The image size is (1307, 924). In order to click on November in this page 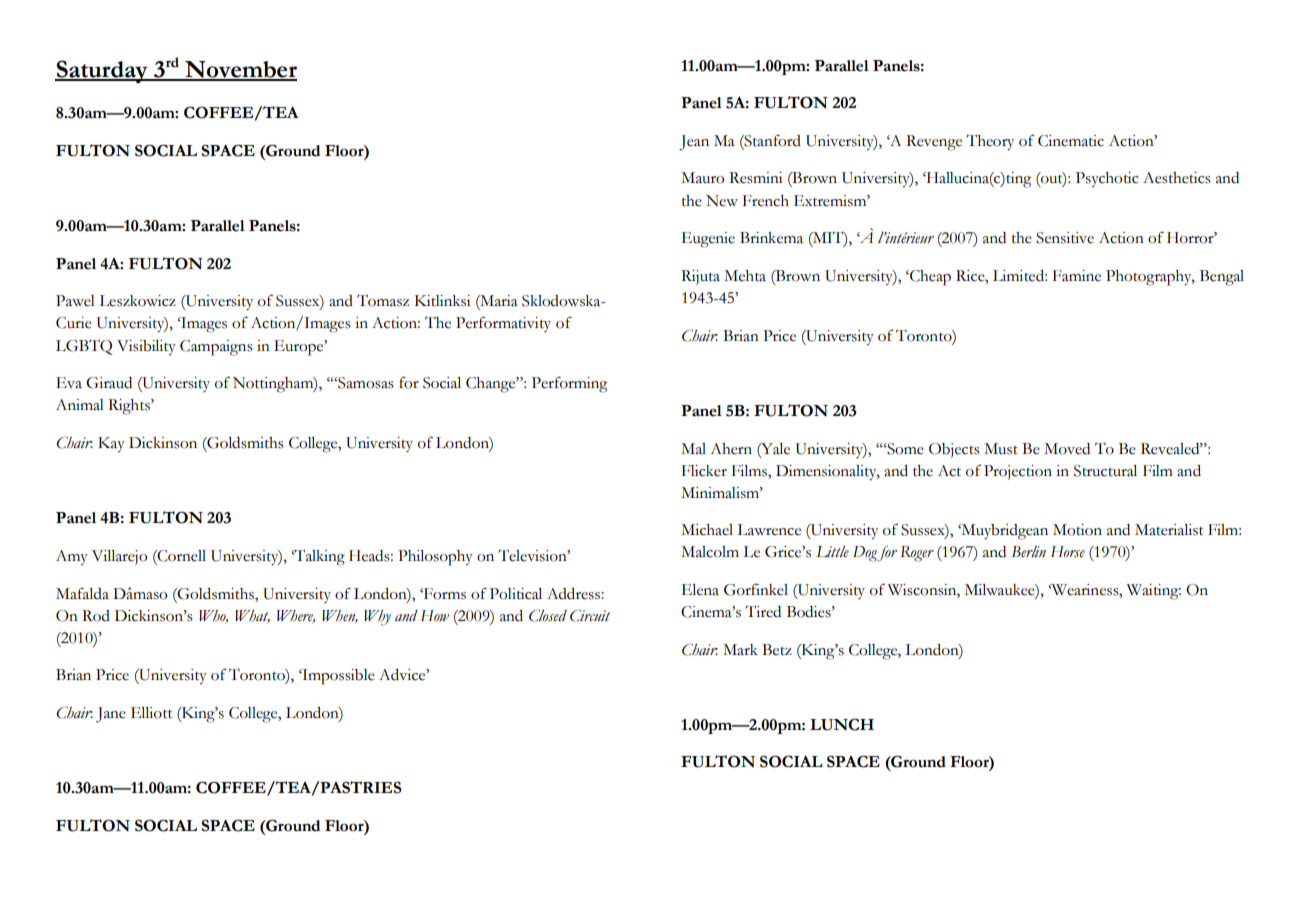, I will do `click(240, 70)`.
